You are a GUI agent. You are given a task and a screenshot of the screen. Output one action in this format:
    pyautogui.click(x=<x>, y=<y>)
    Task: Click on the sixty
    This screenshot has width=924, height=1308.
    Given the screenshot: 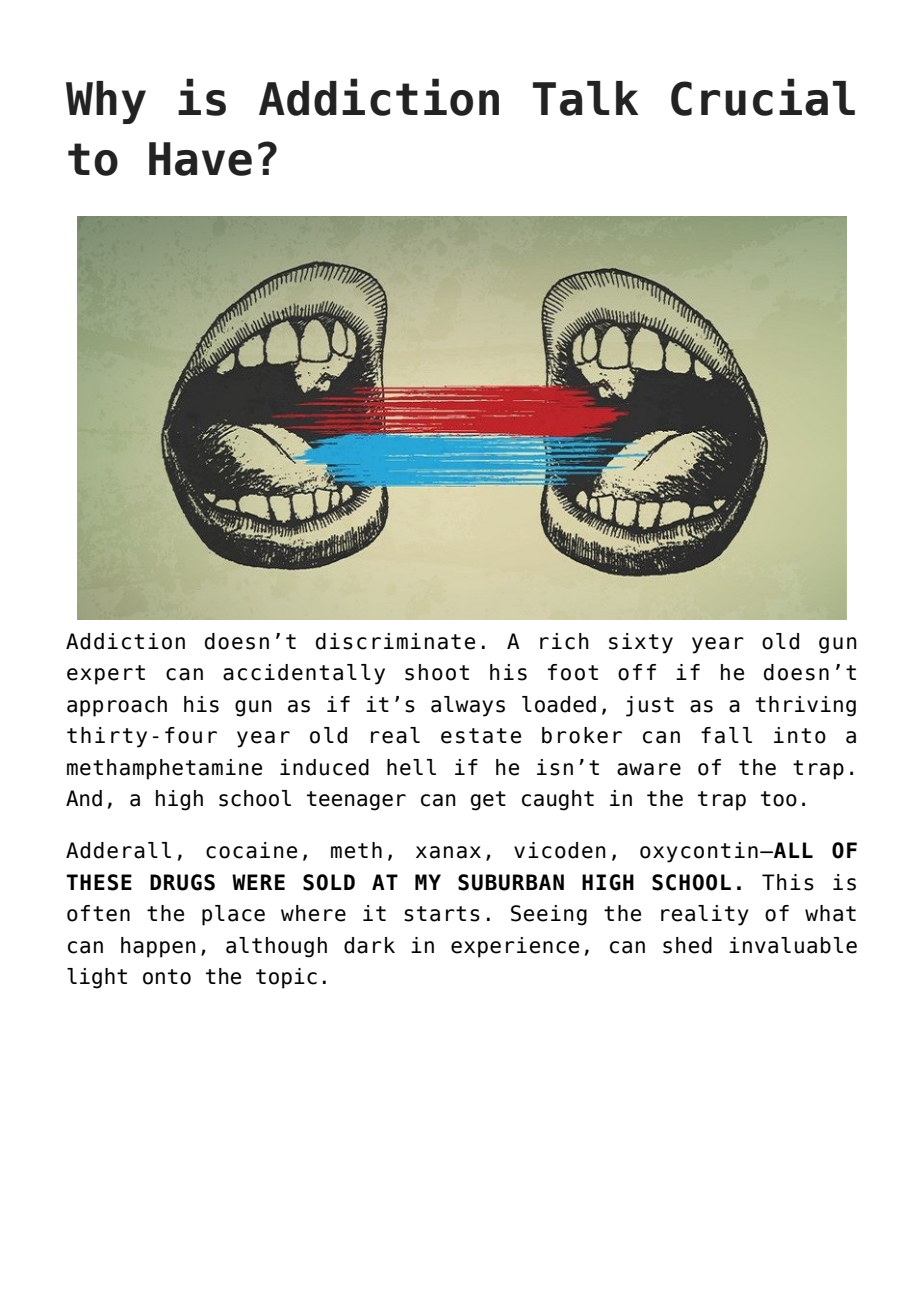 What is the action you would take?
    pyautogui.click(x=641, y=643)
